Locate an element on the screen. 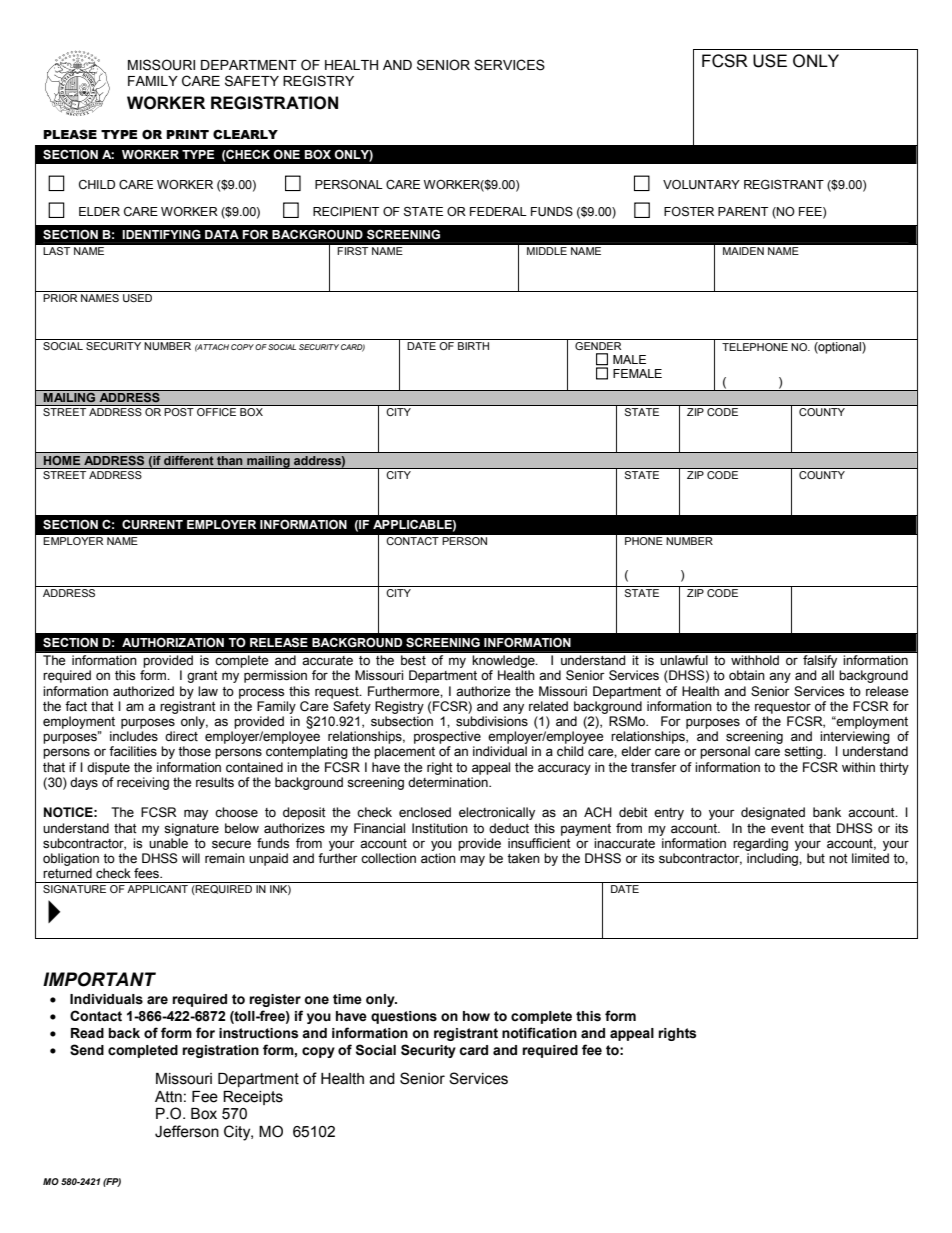  PARENT is located at coordinates (743, 211).
